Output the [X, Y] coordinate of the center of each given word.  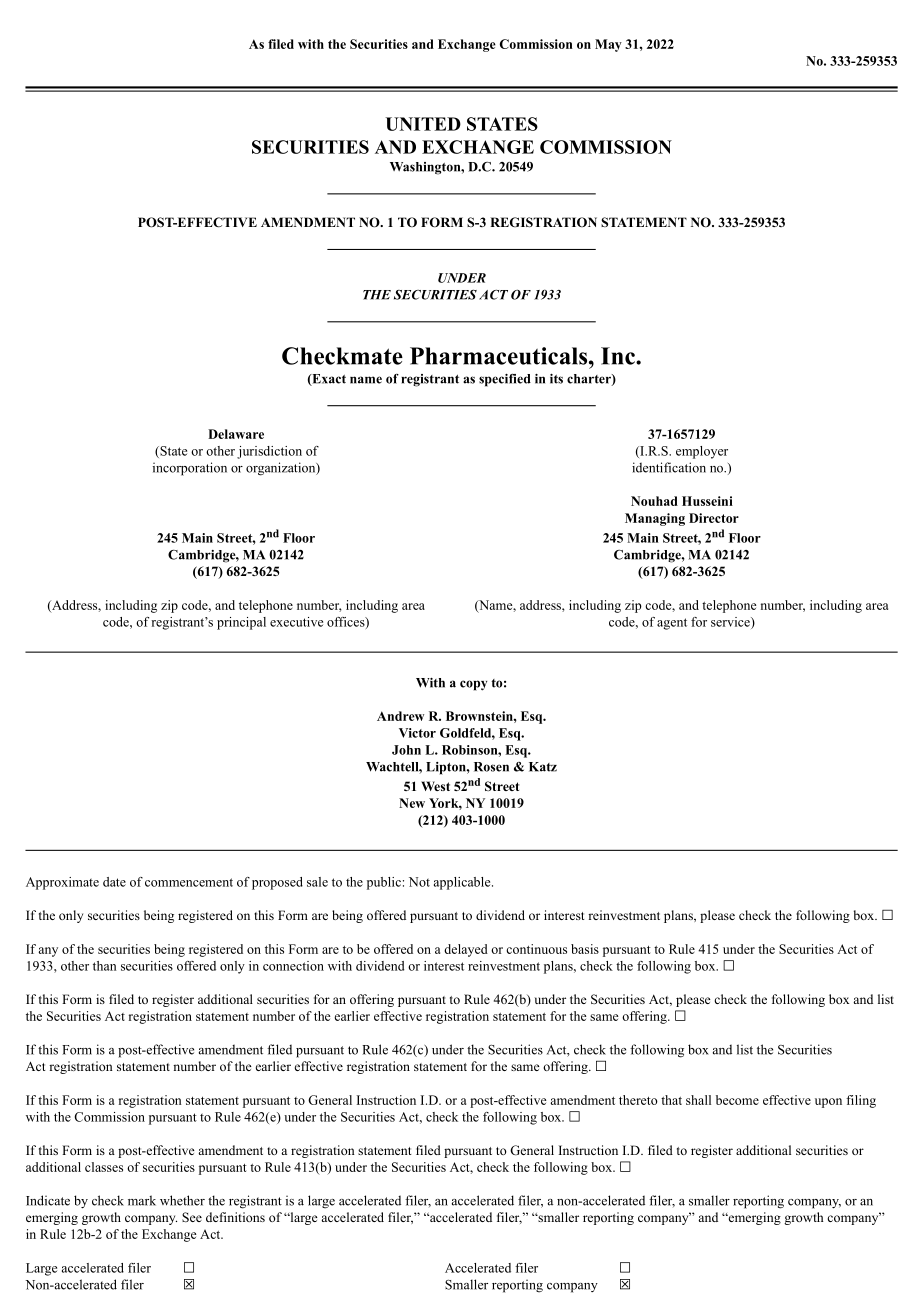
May [608, 45]
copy [473, 685]
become [737, 1100]
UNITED [423, 124]
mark [142, 1200]
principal [241, 623]
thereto [638, 1100]
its [556, 379]
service [731, 623]
